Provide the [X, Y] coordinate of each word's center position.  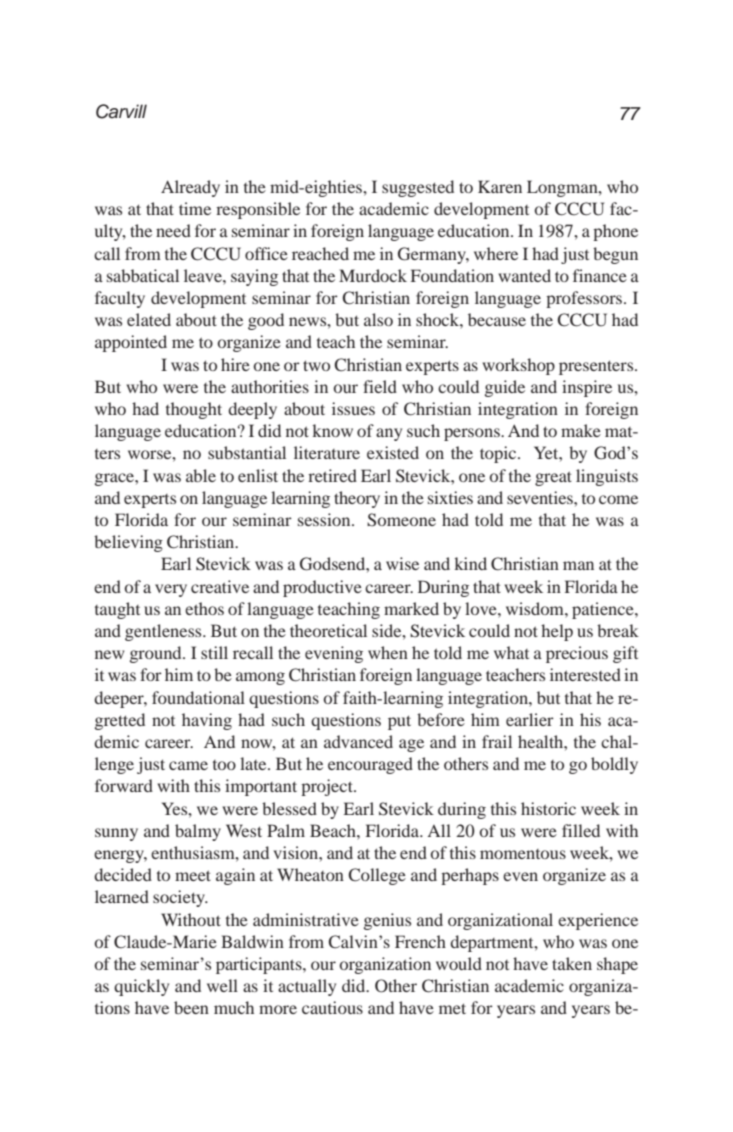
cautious [332, 1007]
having [207, 721]
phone [615, 232]
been [191, 1007]
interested [585, 674]
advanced [358, 741]
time [195, 208]
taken [572, 963]
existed [393, 452]
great [553, 478]
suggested [418, 188]
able [201, 475]
